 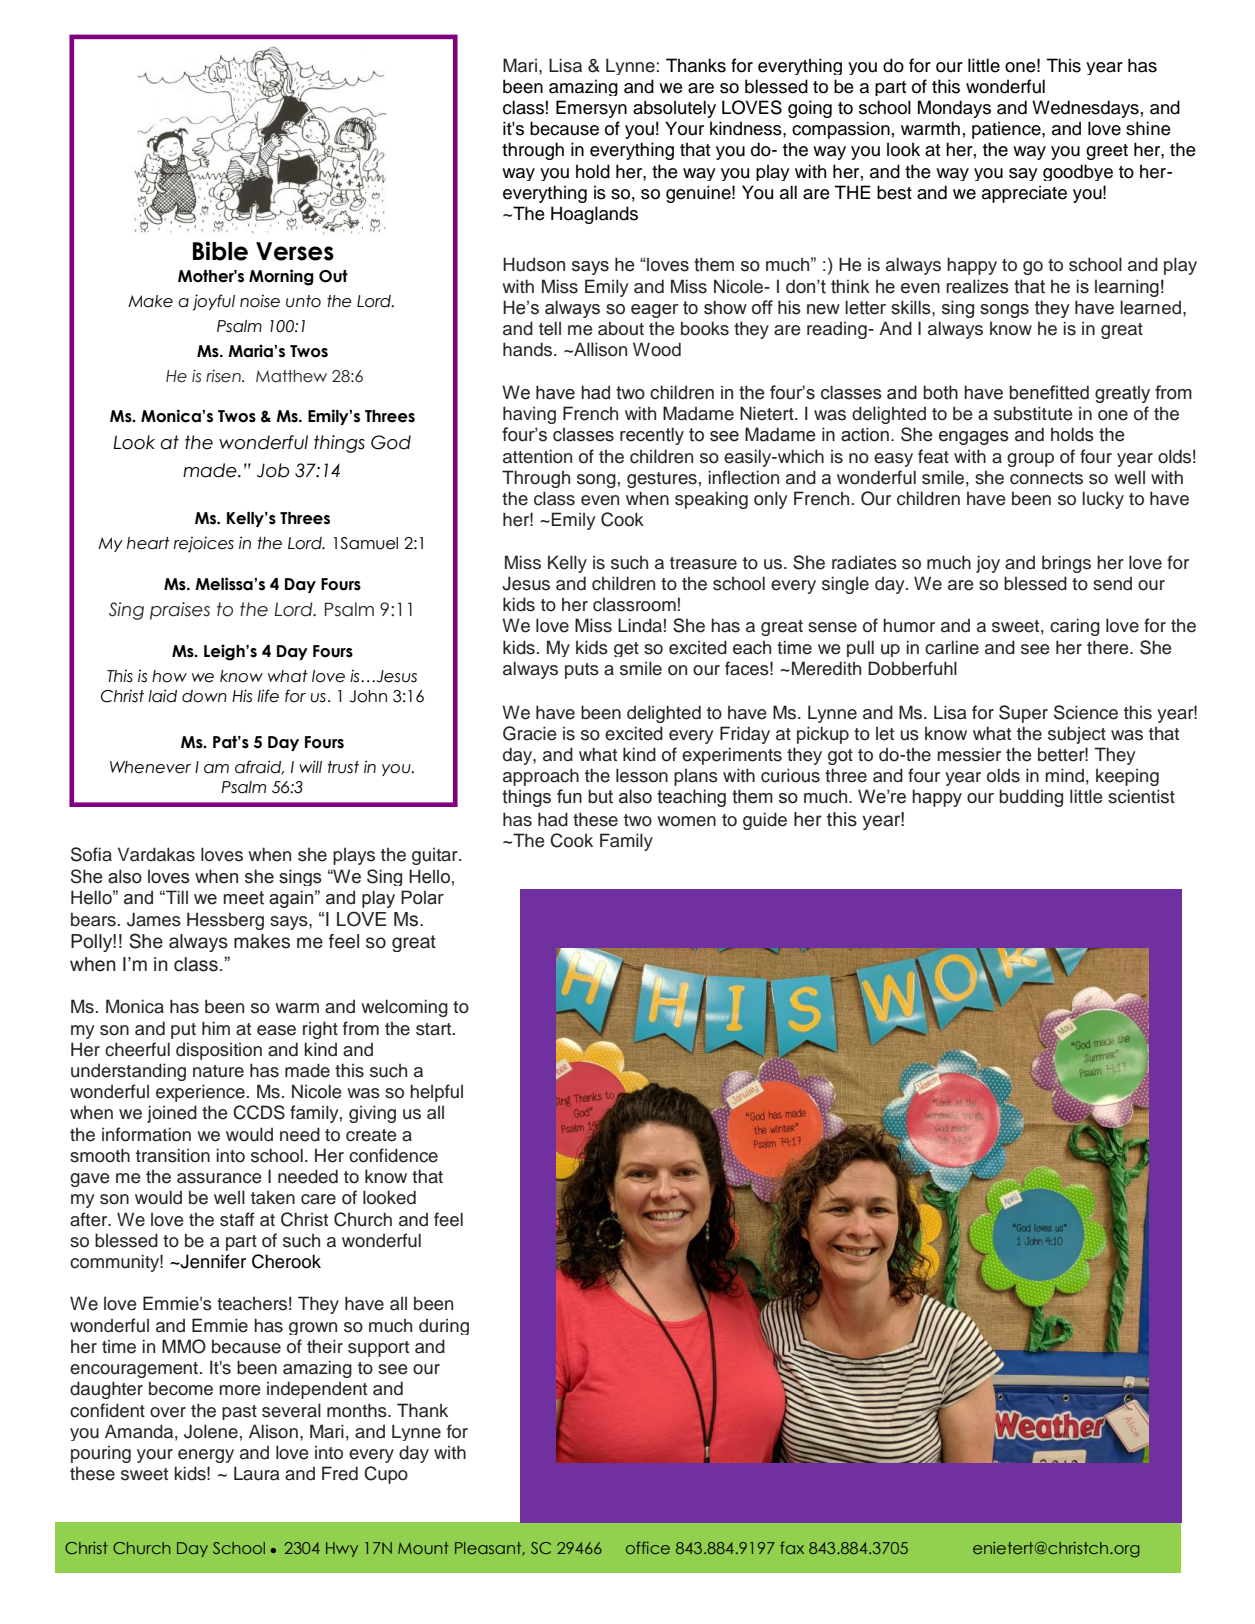 I want to click on helpful, so click(x=436, y=1093).
